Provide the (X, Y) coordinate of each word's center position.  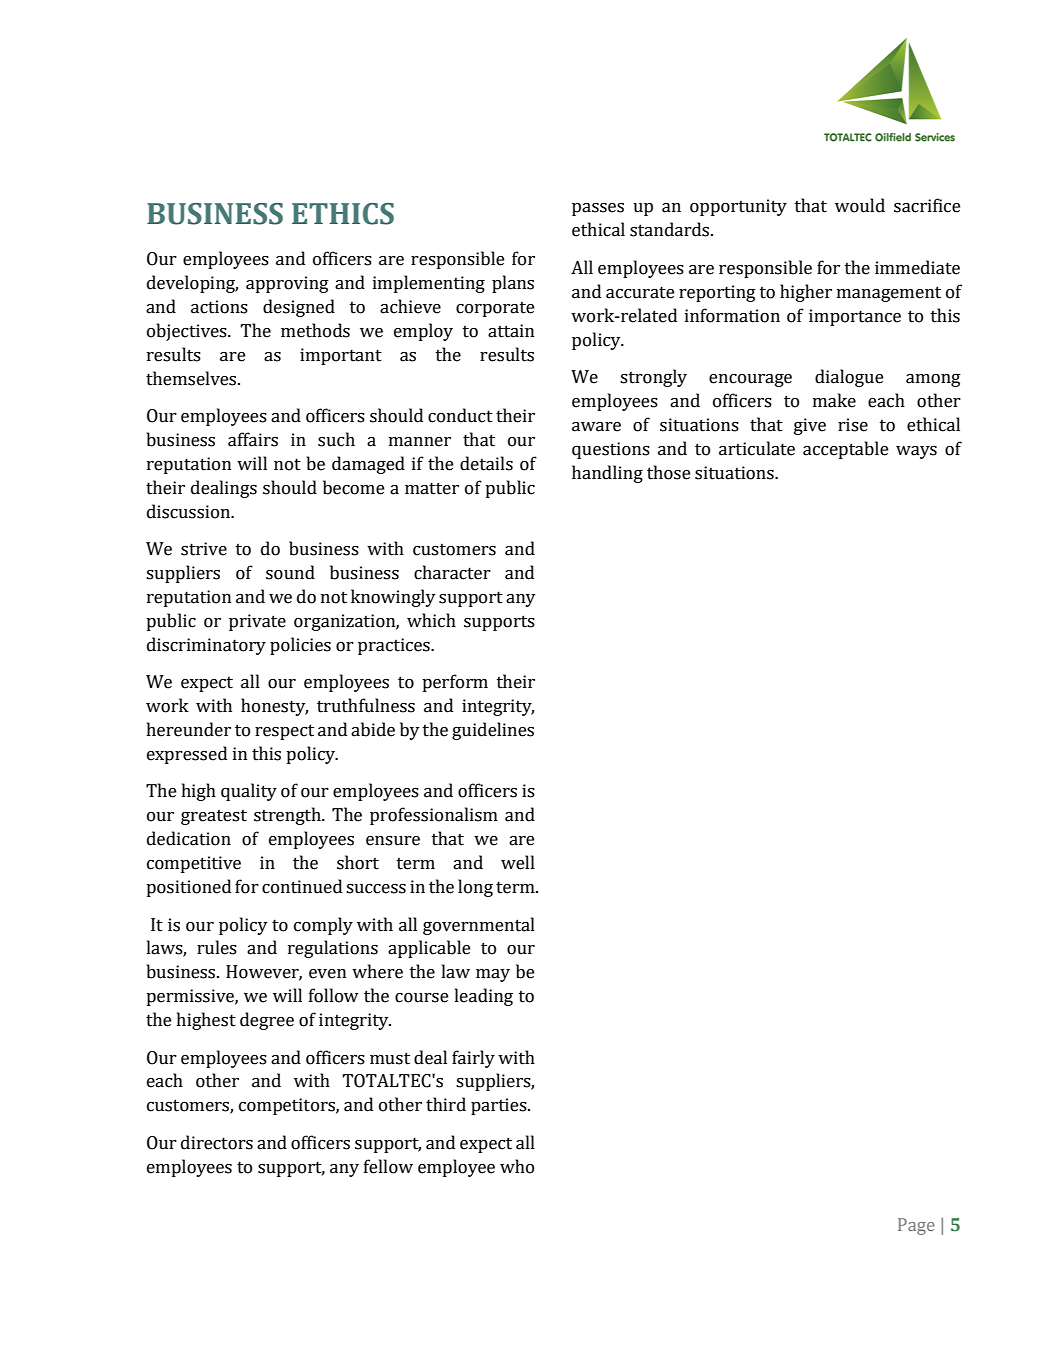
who (517, 1166)
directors (217, 1142)
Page (916, 1226)
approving (287, 284)
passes (598, 209)
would (860, 205)
